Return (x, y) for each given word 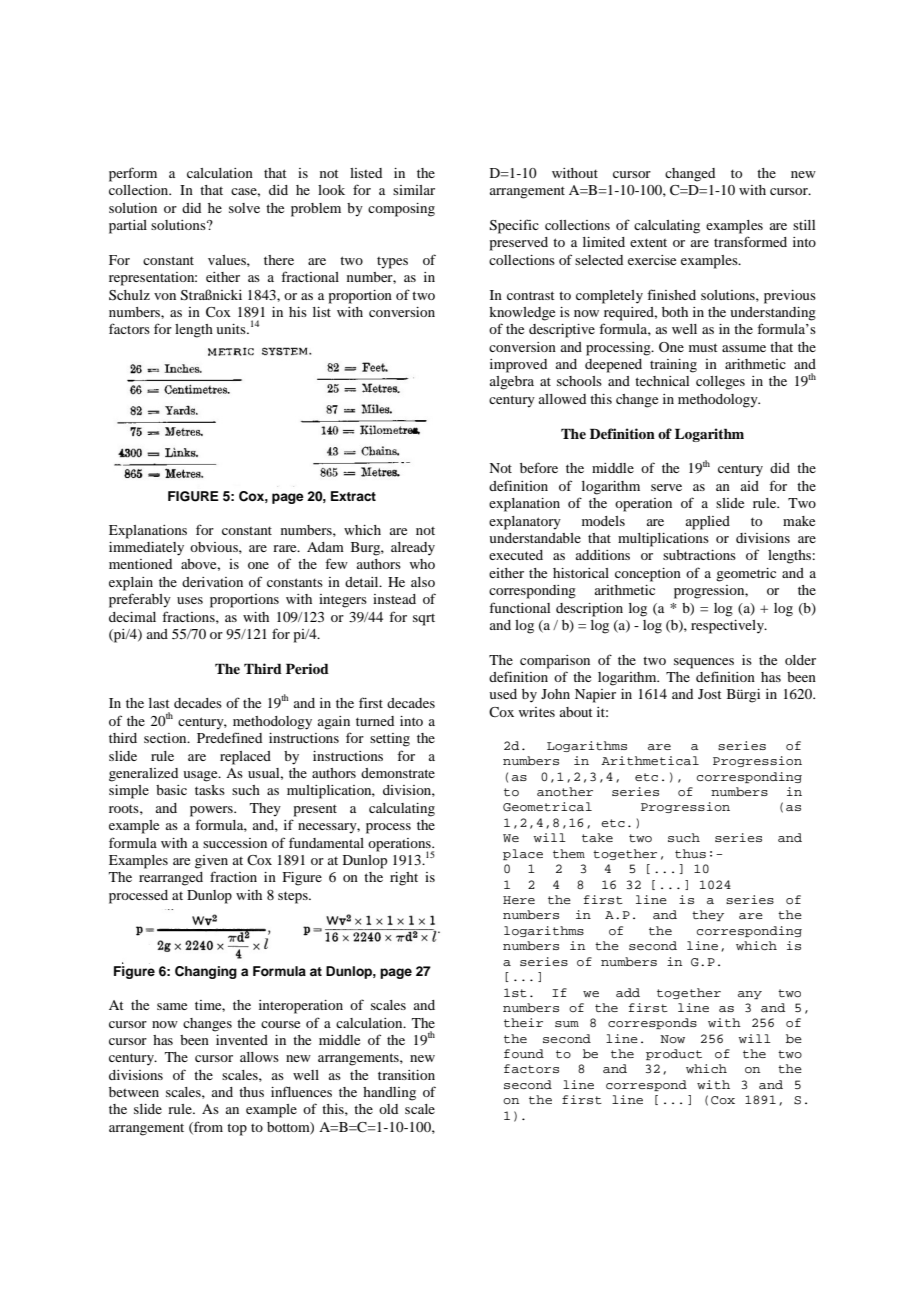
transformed (750, 241)
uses (190, 600)
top (237, 1129)
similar (414, 190)
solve (244, 208)
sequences (704, 663)
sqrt (424, 620)
